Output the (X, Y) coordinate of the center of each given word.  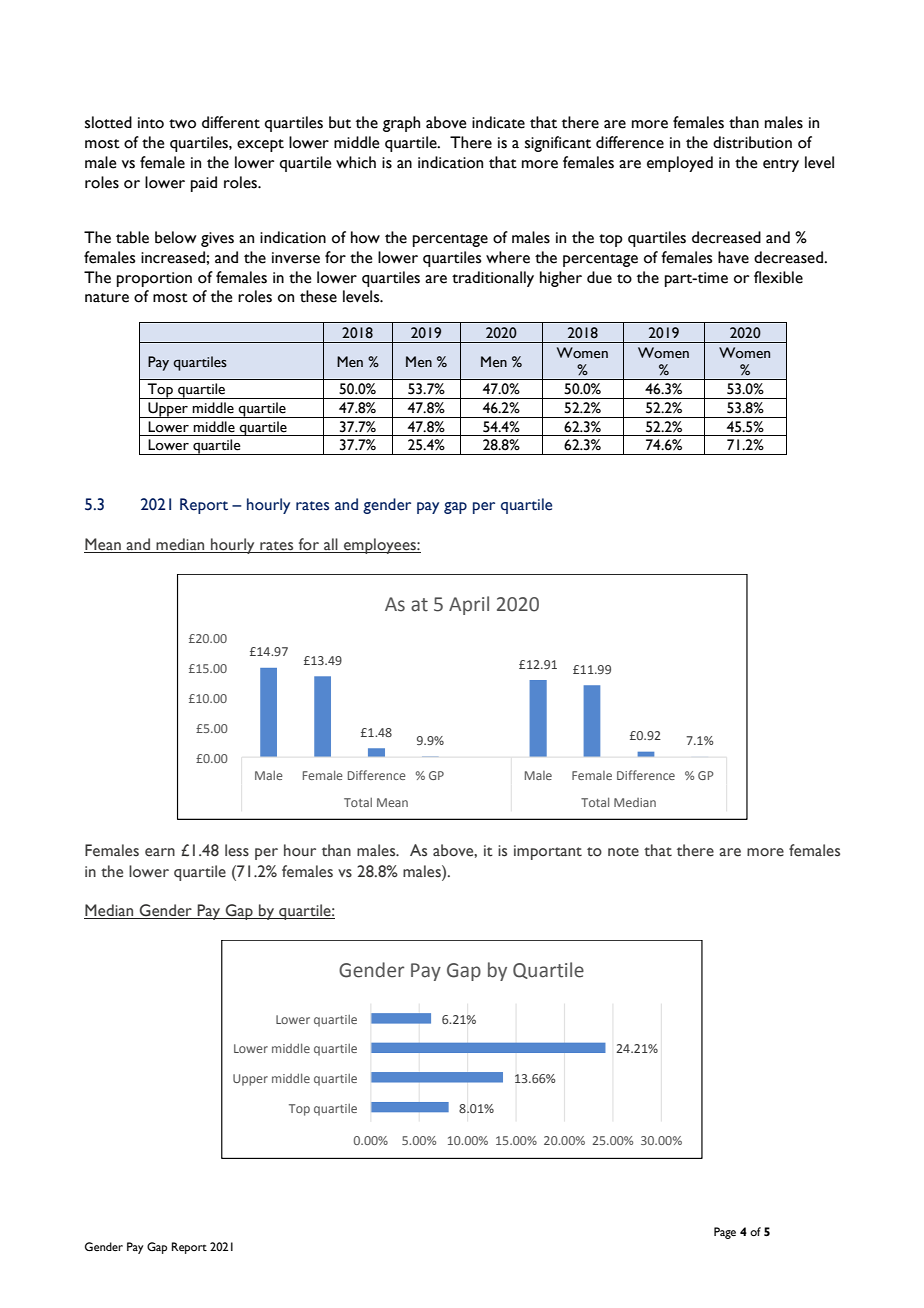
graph (401, 124)
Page (725, 1233)
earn (160, 852)
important (548, 852)
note (623, 852)
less (237, 850)
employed (680, 164)
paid (204, 184)
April (469, 605)
